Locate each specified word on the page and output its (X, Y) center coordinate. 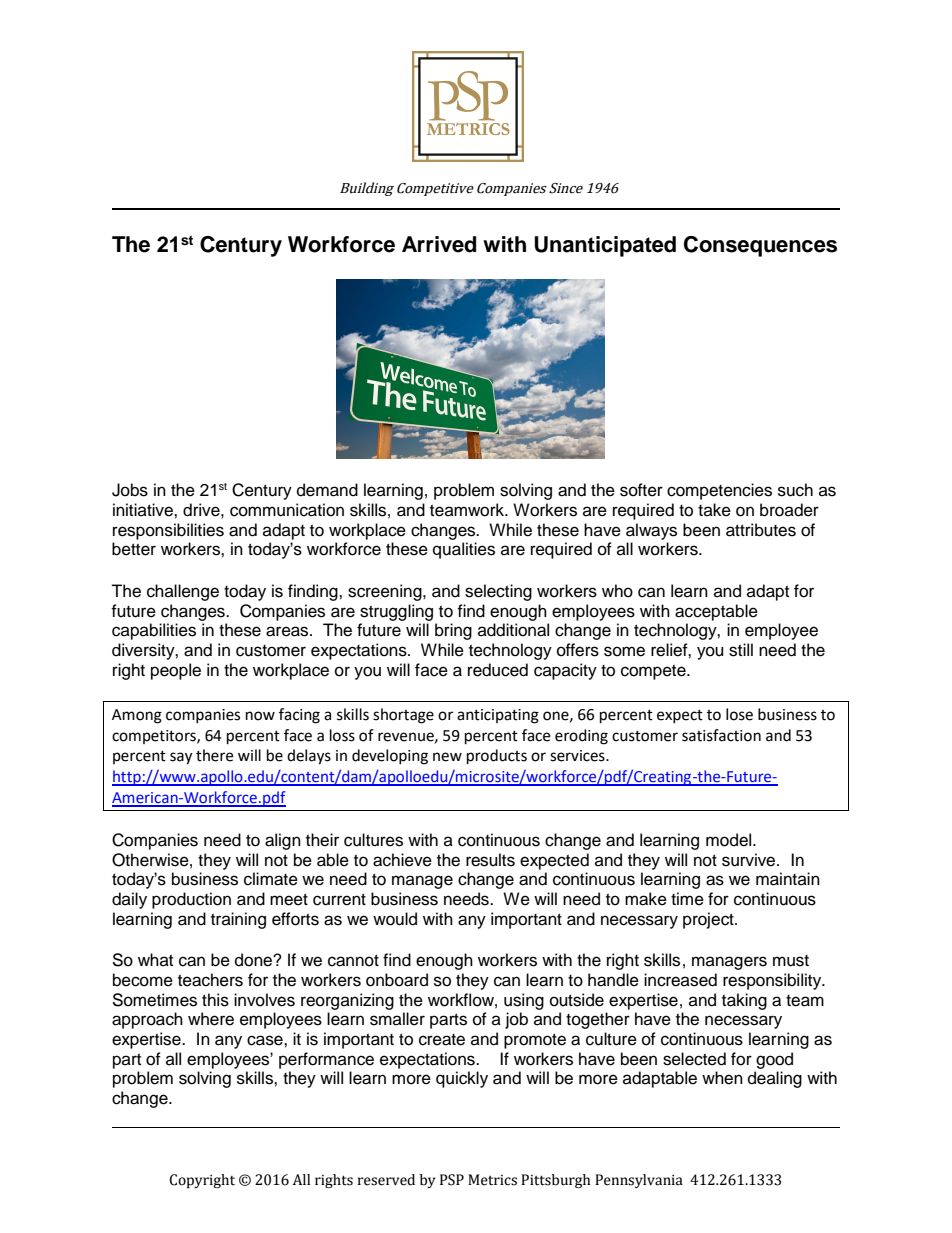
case (266, 1040)
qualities (464, 550)
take (714, 510)
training (238, 920)
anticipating (498, 716)
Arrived (439, 244)
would (395, 919)
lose (739, 714)
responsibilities (168, 531)
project (709, 920)
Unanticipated (605, 246)
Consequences (760, 246)
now (260, 716)
